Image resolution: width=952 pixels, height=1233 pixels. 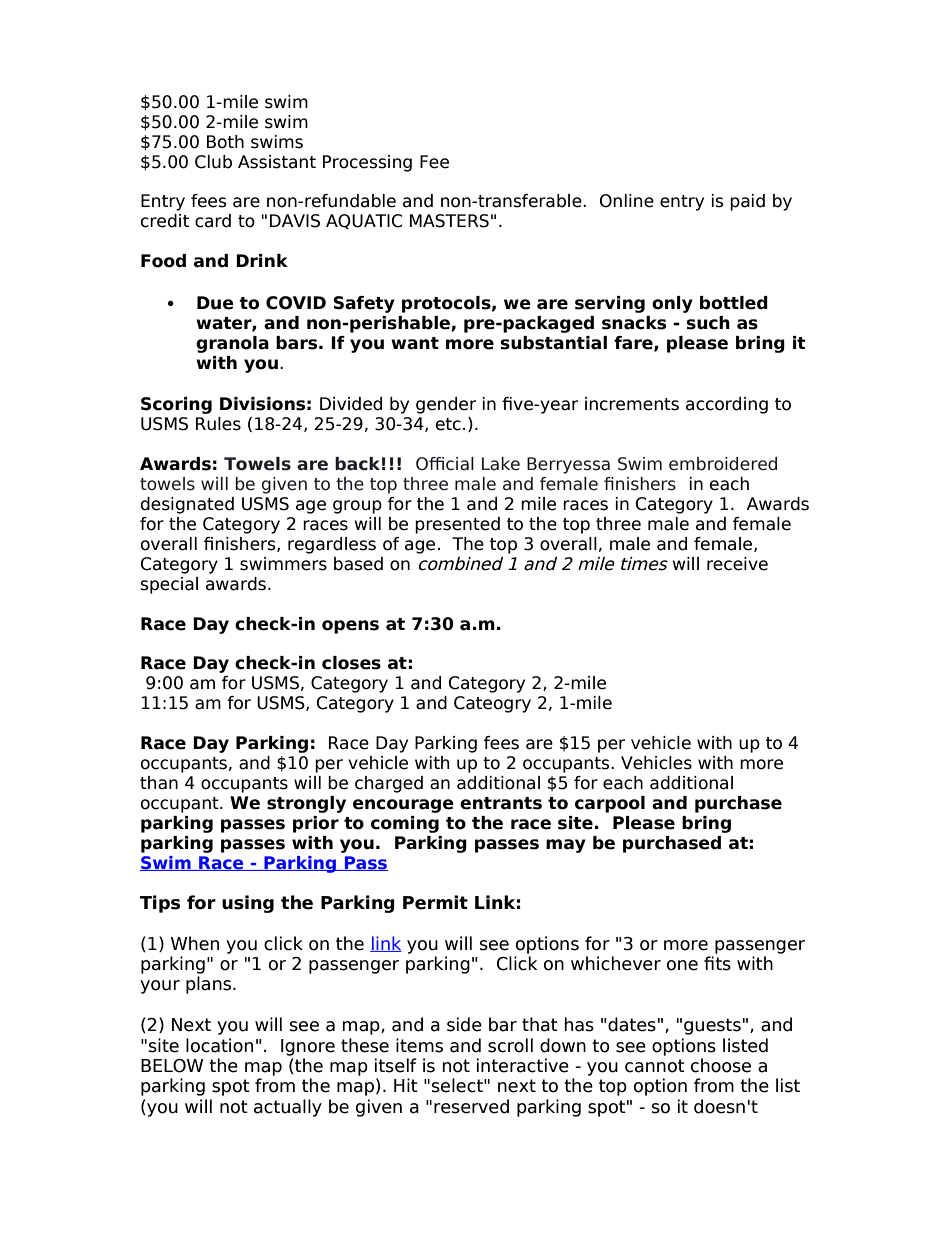 I want to click on Online, so click(x=627, y=201).
